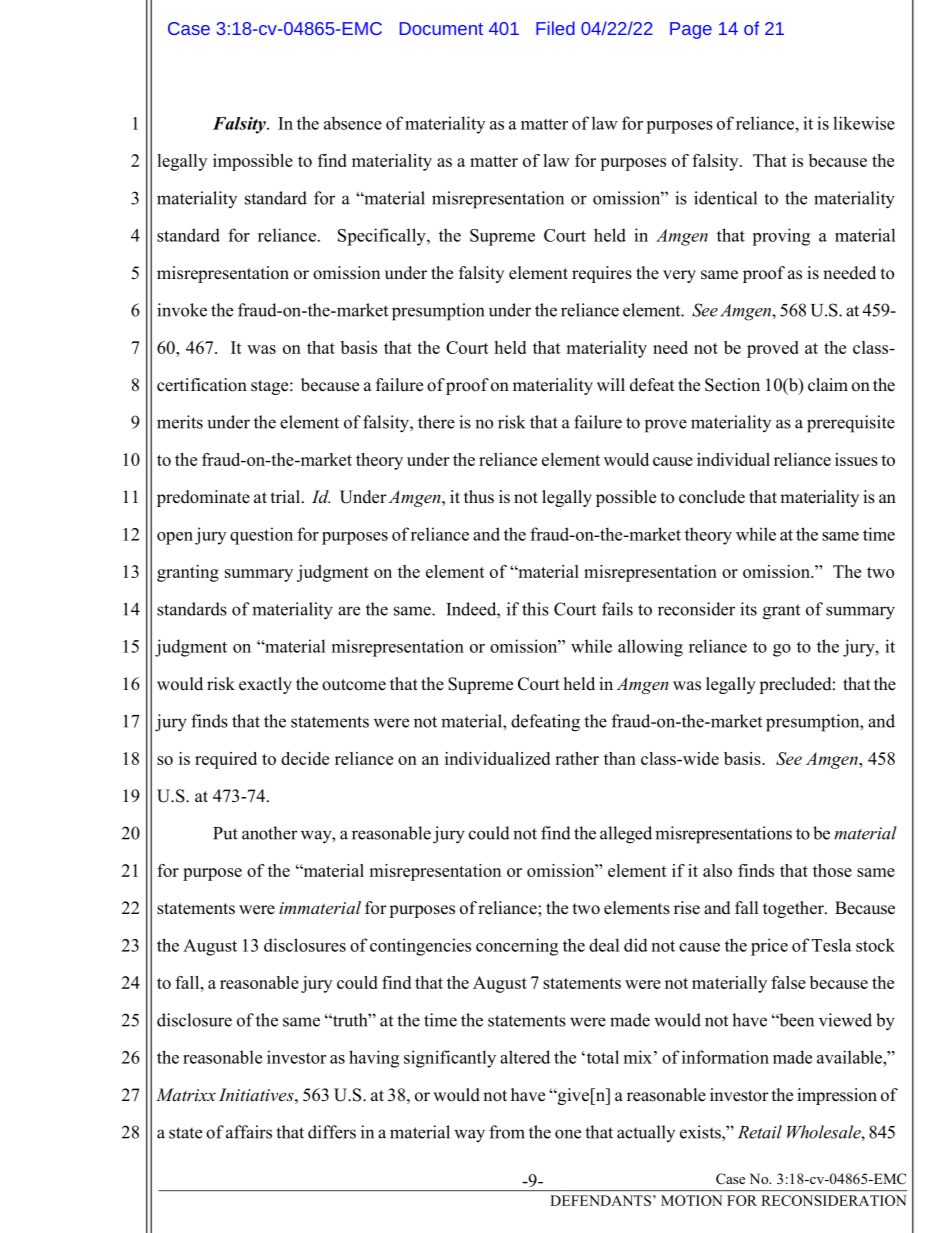 The height and width of the document is (1233, 952). I want to click on from, so click(507, 1132).
